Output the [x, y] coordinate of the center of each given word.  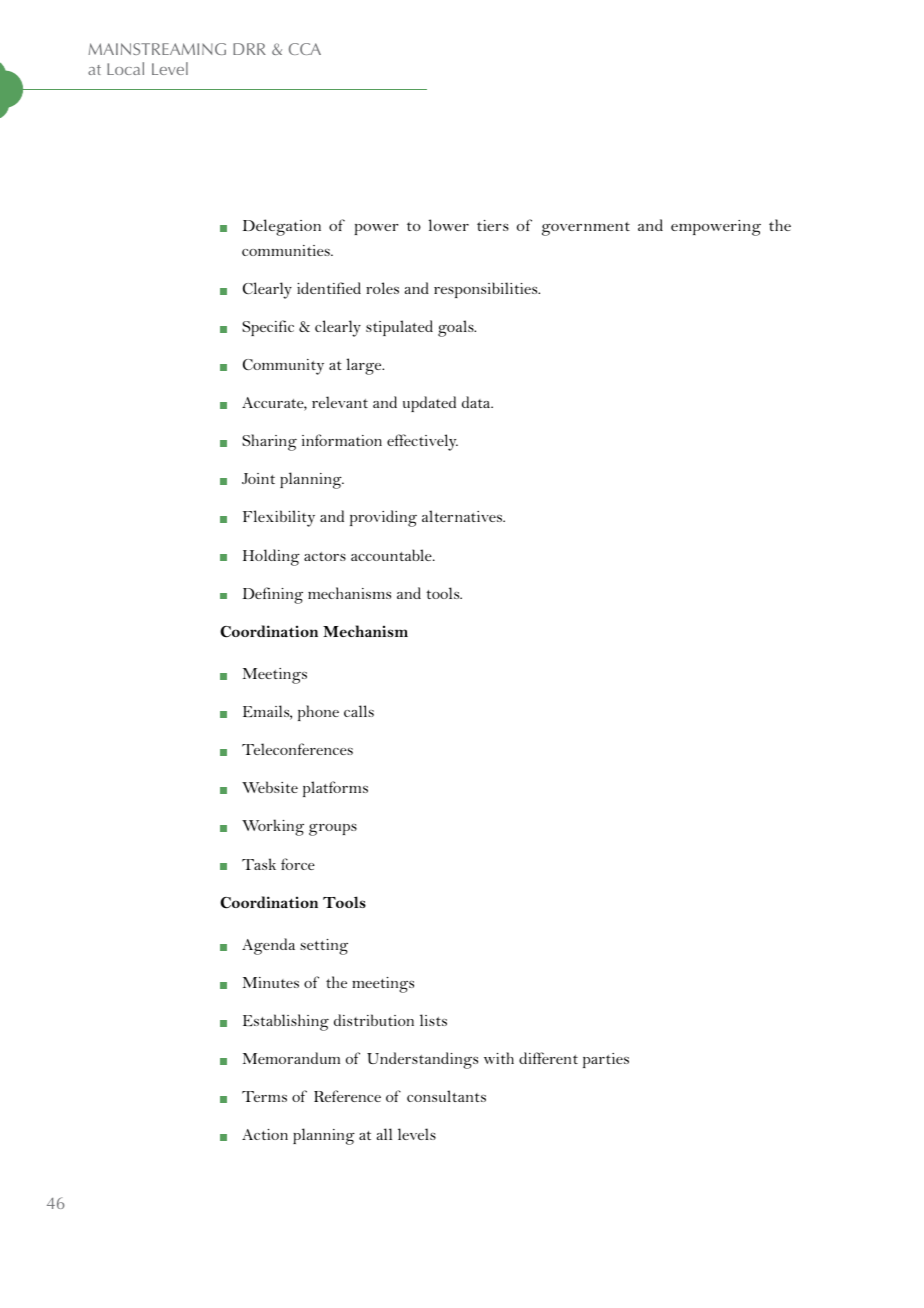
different [548, 1058]
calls [359, 711]
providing [383, 518]
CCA [305, 49]
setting [324, 947]
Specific [268, 328]
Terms [264, 1096]
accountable [392, 555]
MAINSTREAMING [157, 49]
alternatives [463, 516]
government [586, 229]
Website [270, 787]
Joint [258, 478]
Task [259, 864]
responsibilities [487, 290]
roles [382, 288]
